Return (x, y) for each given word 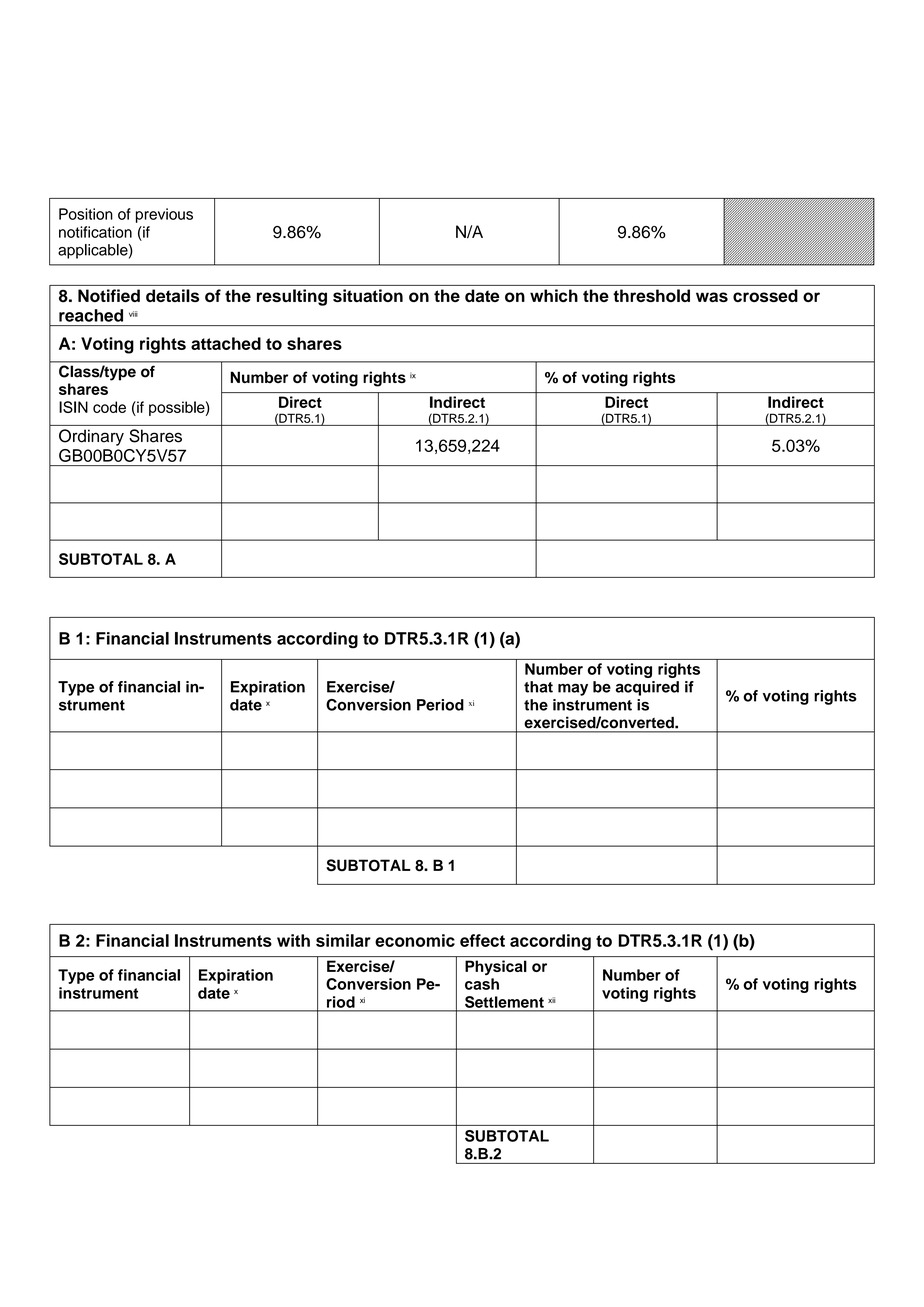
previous (164, 215)
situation (368, 295)
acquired (647, 688)
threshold (651, 295)
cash (482, 984)
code (109, 407)
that (538, 687)
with (293, 940)
